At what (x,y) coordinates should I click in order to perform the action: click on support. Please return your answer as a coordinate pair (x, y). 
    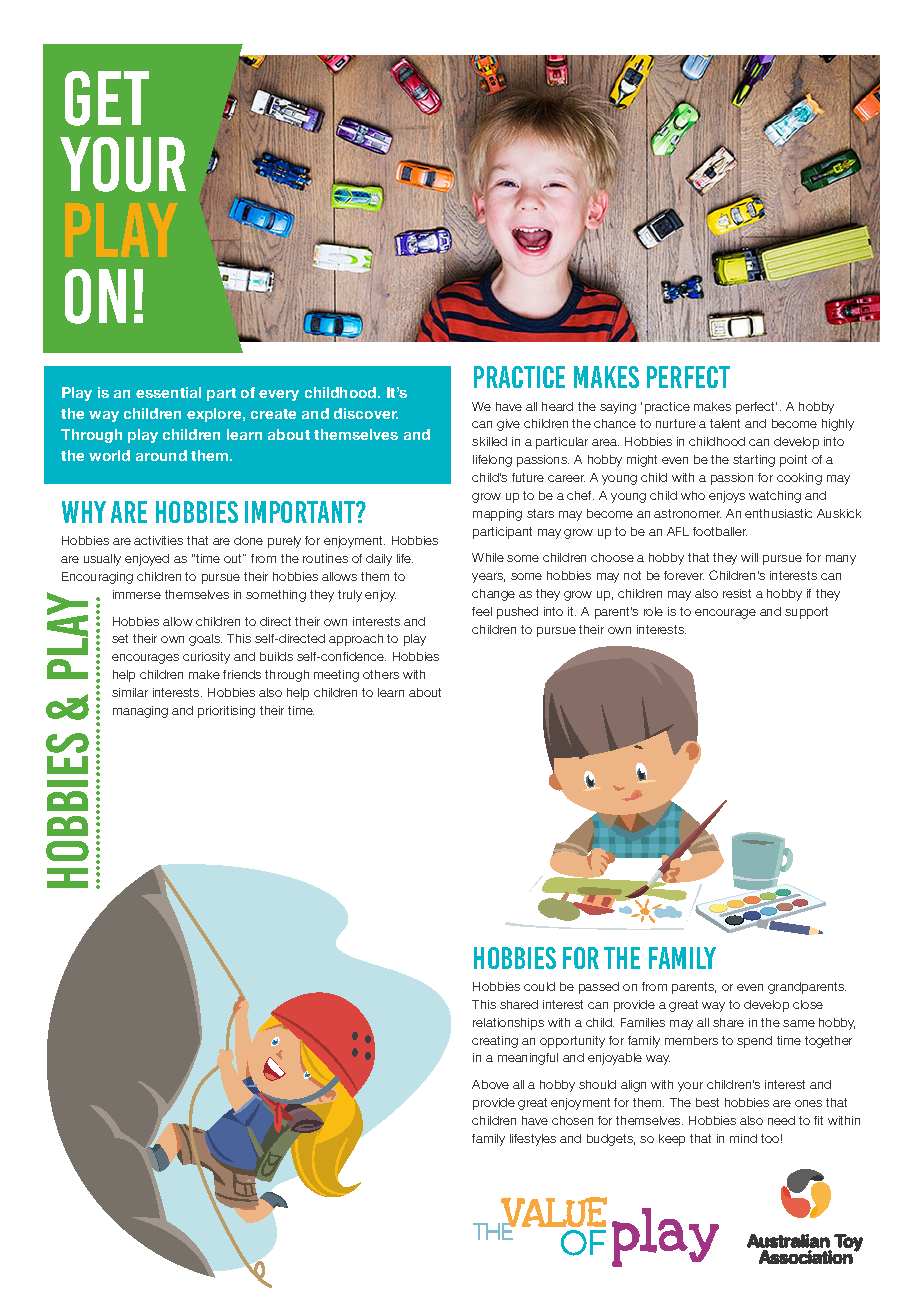
    Looking at the image, I should click on (806, 613).
